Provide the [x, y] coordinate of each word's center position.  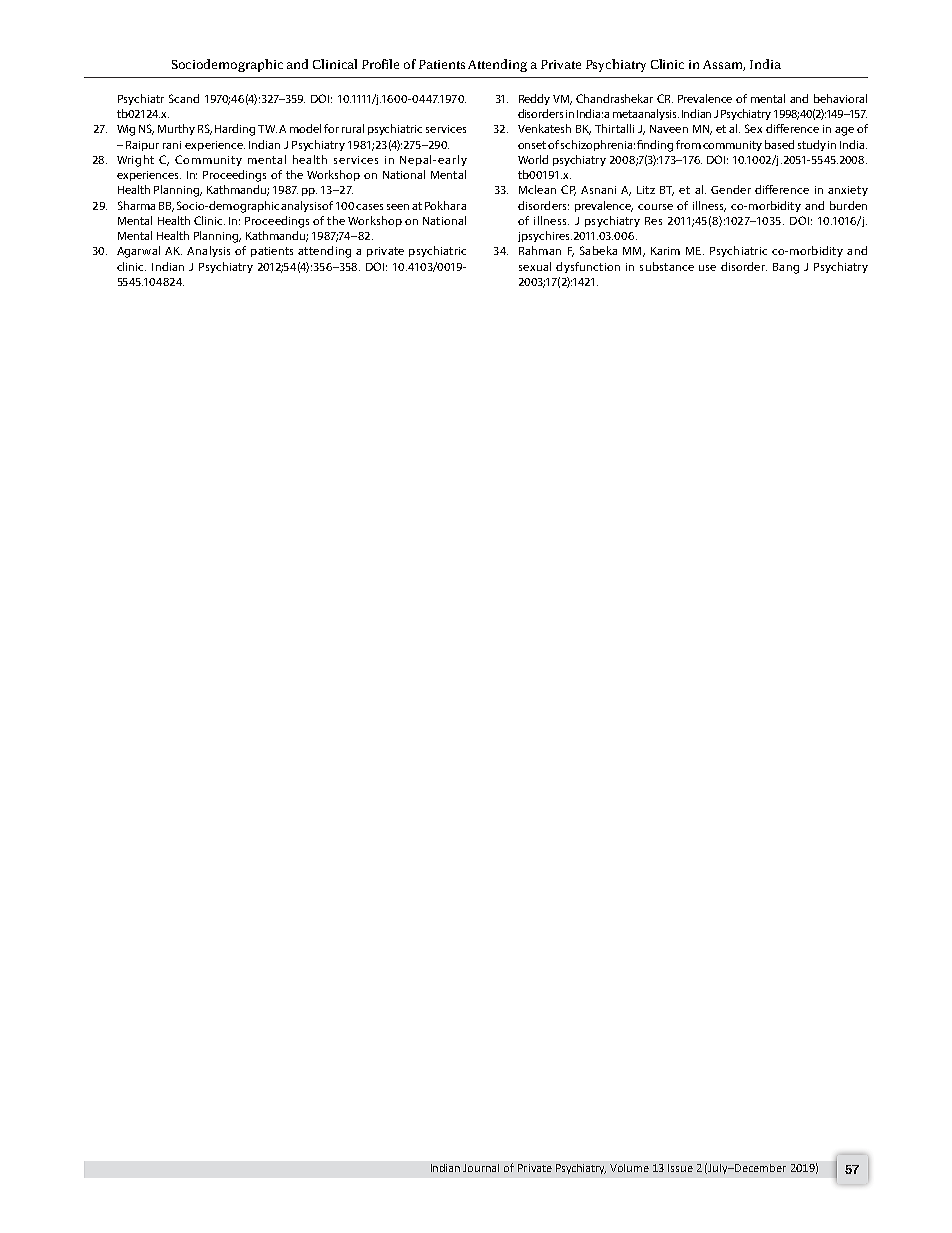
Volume [629, 1168]
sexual [535, 266]
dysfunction [588, 267]
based [779, 144]
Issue [680, 1168]
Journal [481, 1168]
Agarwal [138, 252]
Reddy [534, 99]
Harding [235, 130]
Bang [786, 268]
